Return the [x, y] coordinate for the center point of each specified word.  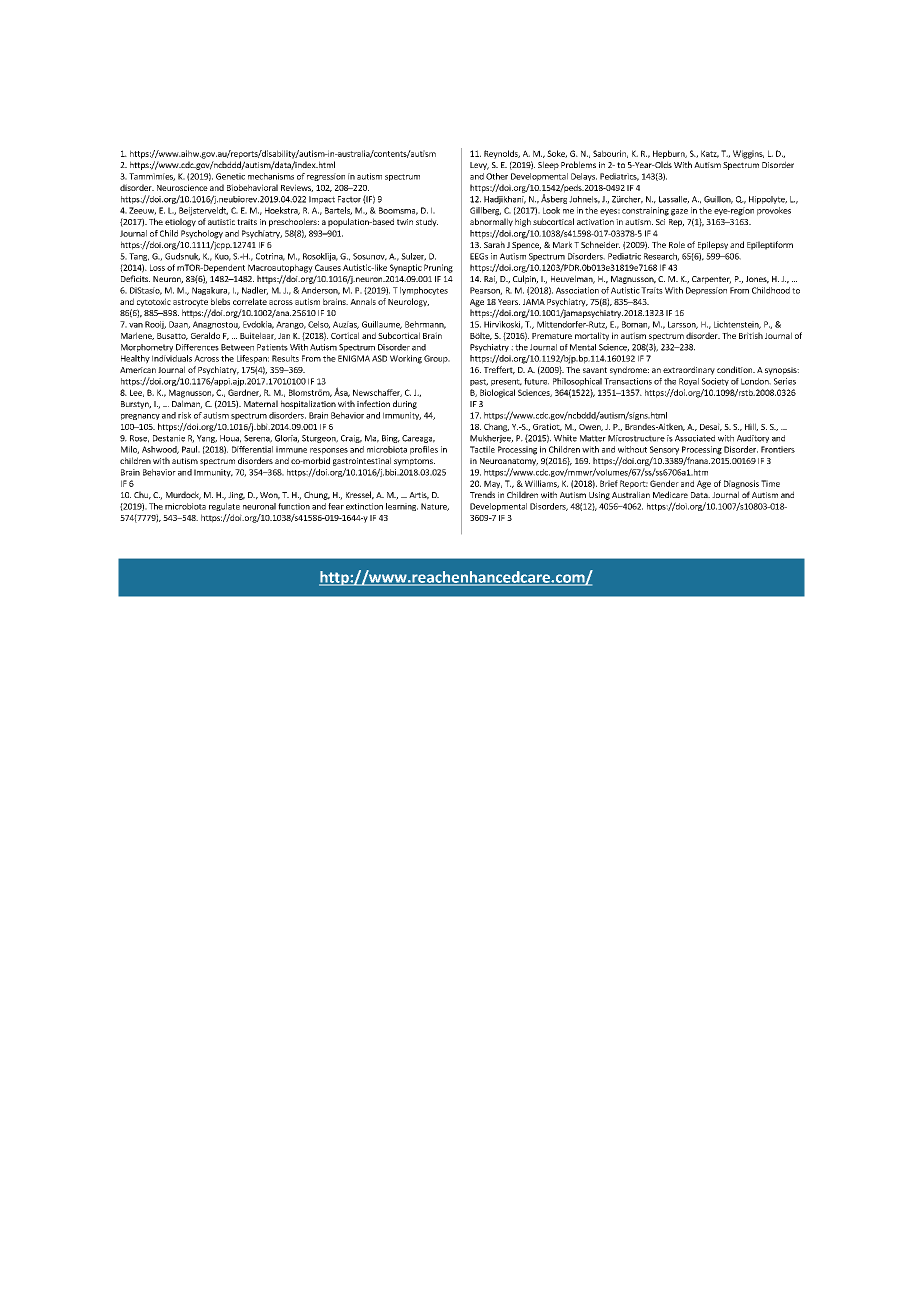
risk [184, 415]
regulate [224, 507]
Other [497, 176]
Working [406, 359]
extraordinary [689, 370]
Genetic [230, 176]
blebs [220, 301]
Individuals [172, 358]
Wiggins [748, 154]
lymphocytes [424, 291]
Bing [391, 439]
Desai [711, 427]
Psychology [202, 234]
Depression [706, 291]
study [427, 222]
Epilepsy [713, 245]
